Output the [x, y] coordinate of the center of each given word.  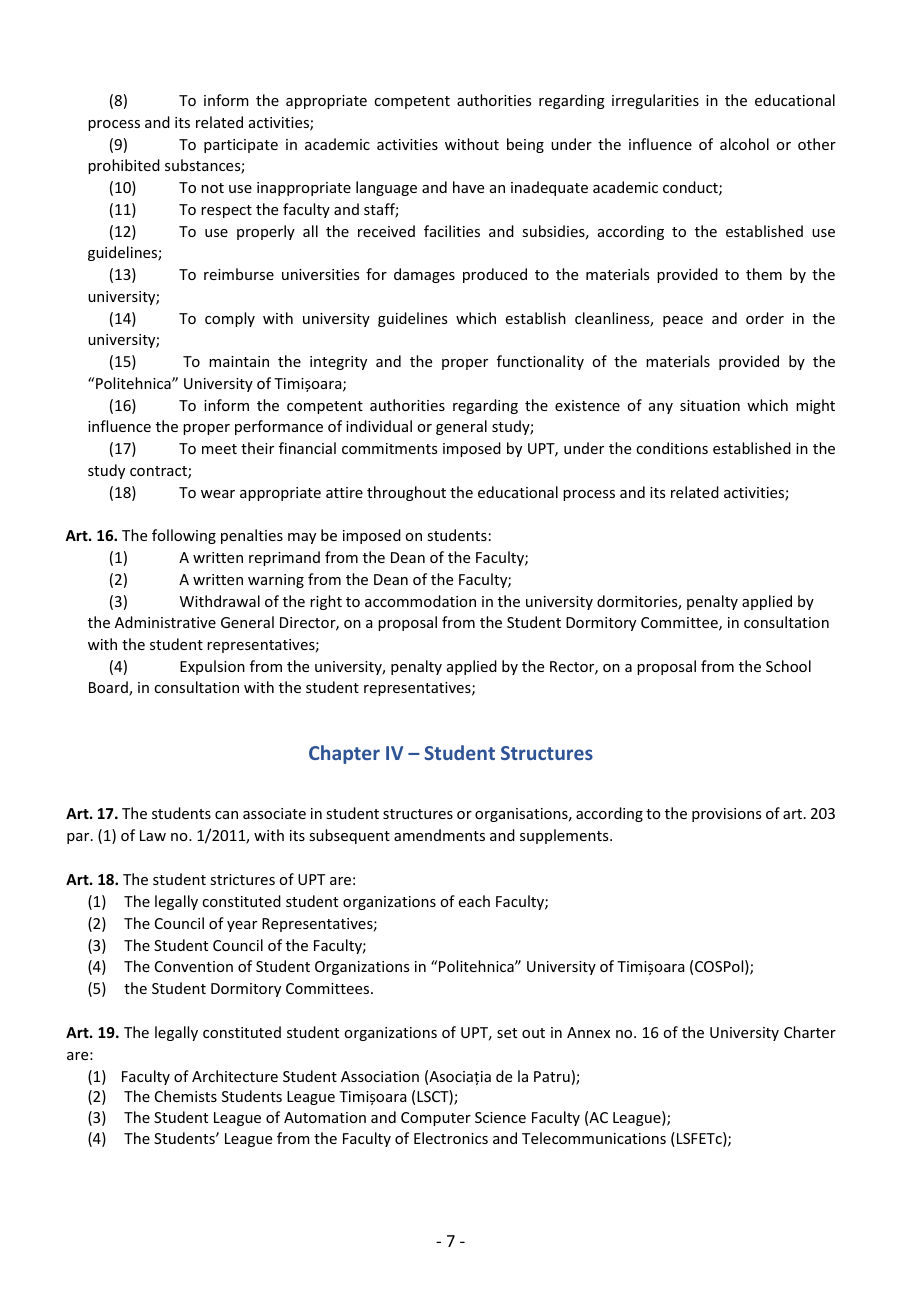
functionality [540, 362]
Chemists [186, 1096]
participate [241, 146]
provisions [726, 815]
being [525, 145]
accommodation [420, 601]
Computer [436, 1119]
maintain [239, 361]
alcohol [744, 144]
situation [710, 405]
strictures [242, 879]
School [788, 666]
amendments [439, 835]
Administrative [165, 622]
